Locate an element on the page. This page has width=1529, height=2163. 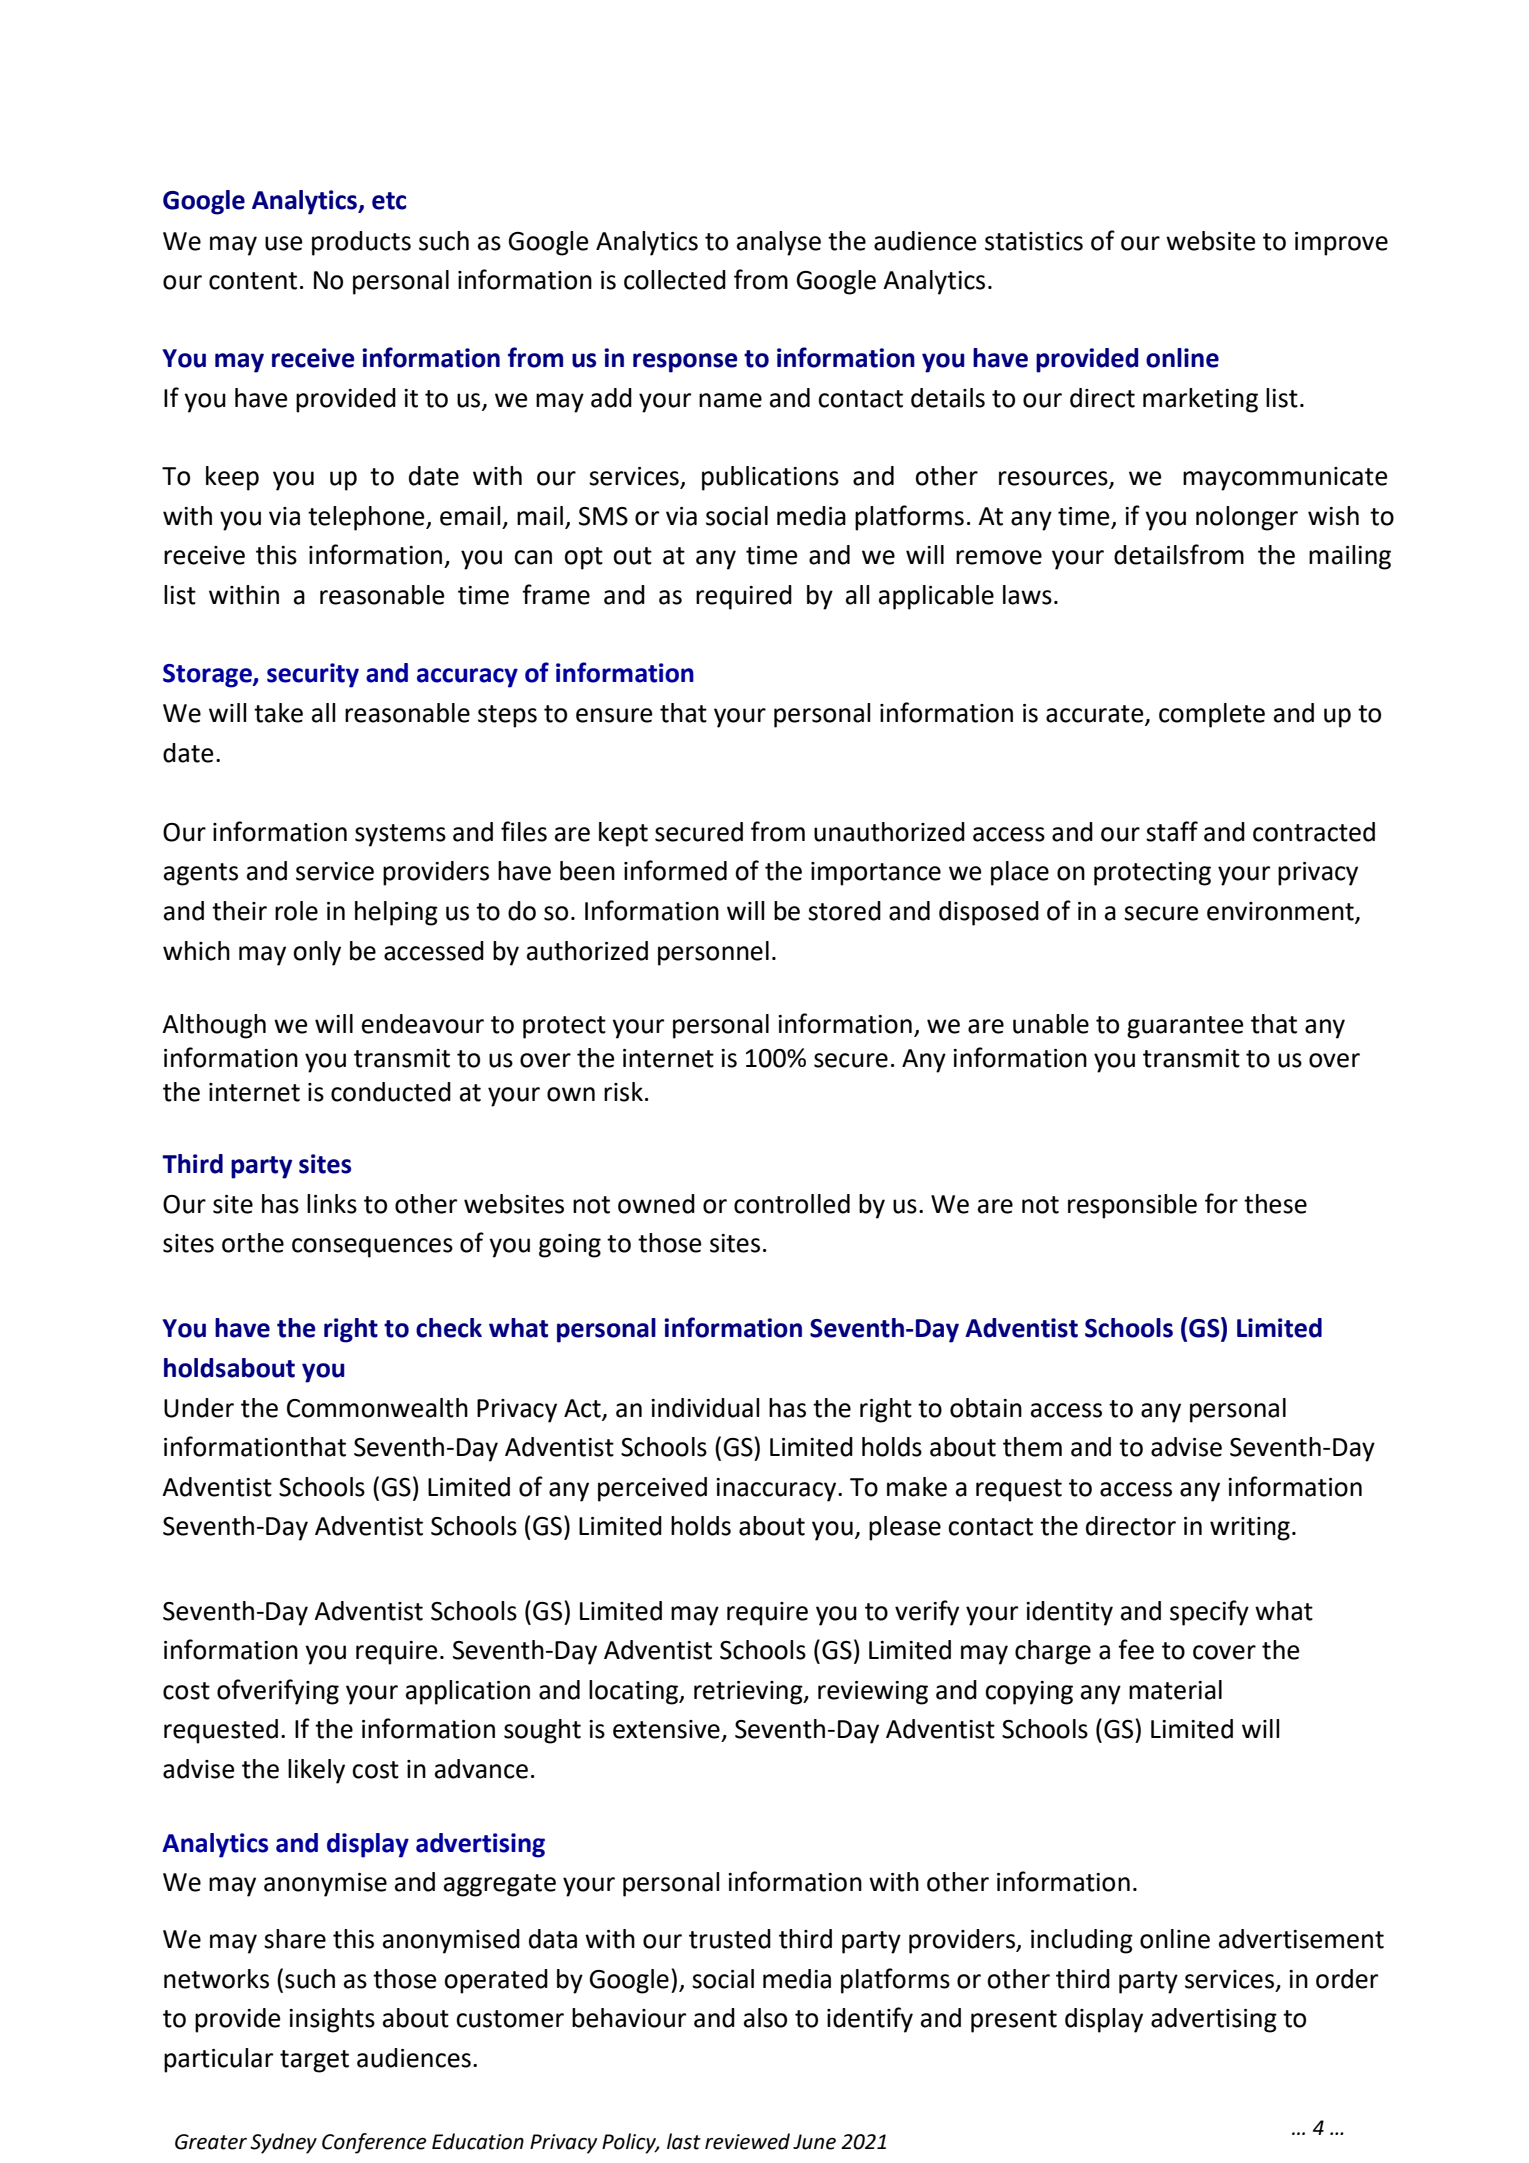
analyse is located at coordinates (779, 243).
